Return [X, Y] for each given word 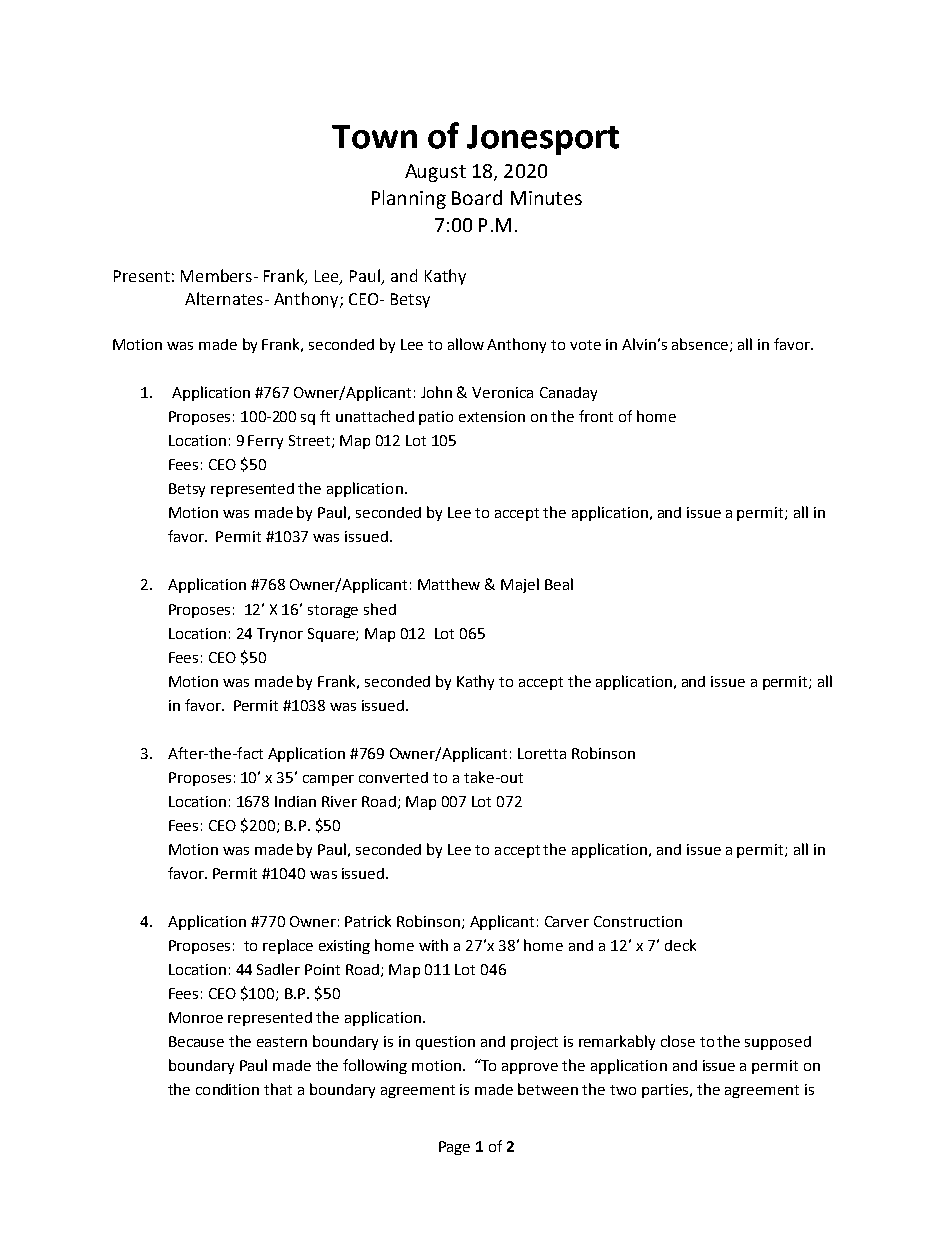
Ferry [265, 442]
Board [477, 197]
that [278, 1089]
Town [374, 137]
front [596, 416]
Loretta [542, 753]
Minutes [546, 198]
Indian [295, 801]
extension [492, 416]
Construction [638, 921]
